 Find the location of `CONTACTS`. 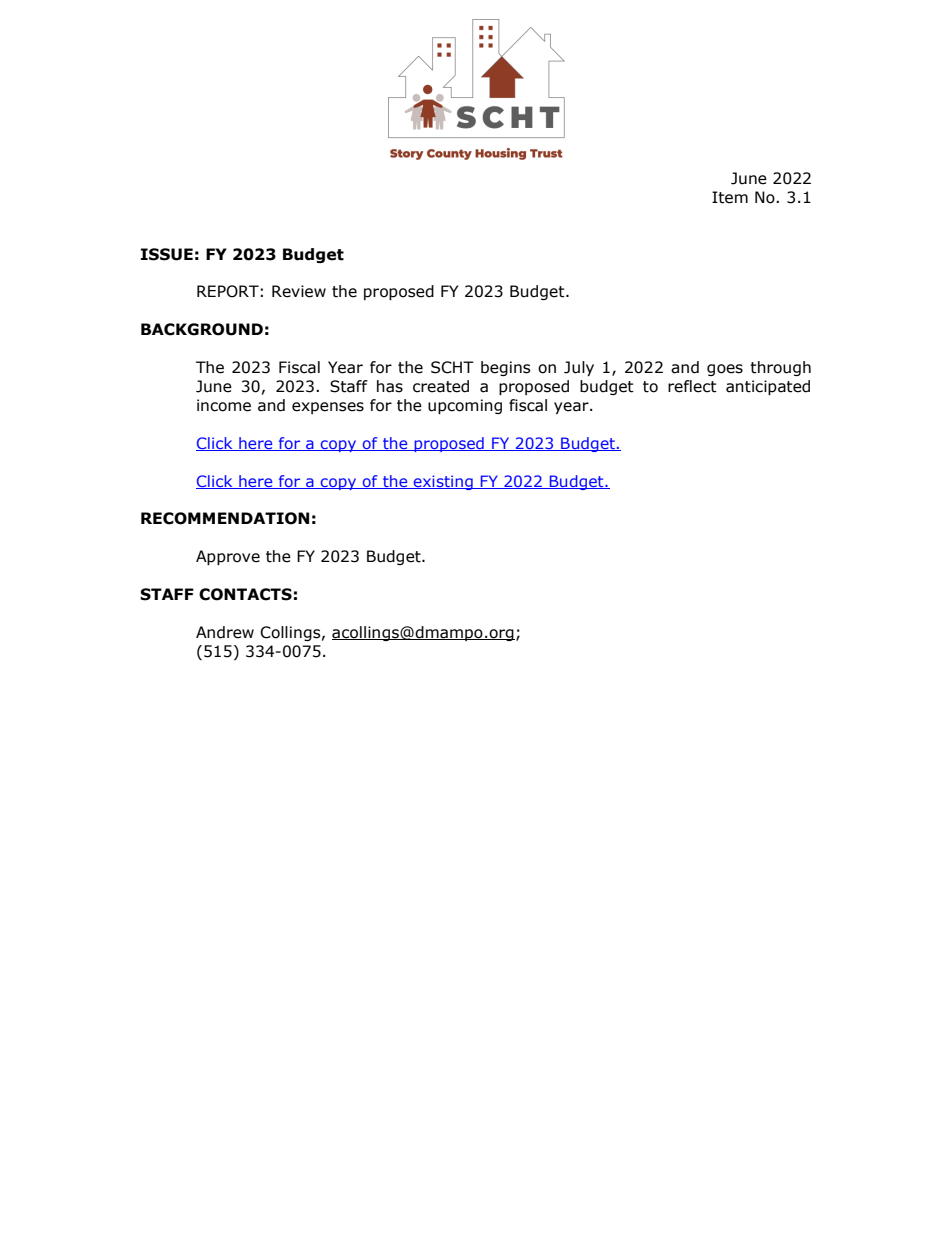

CONTACTS is located at coordinates (245, 594).
